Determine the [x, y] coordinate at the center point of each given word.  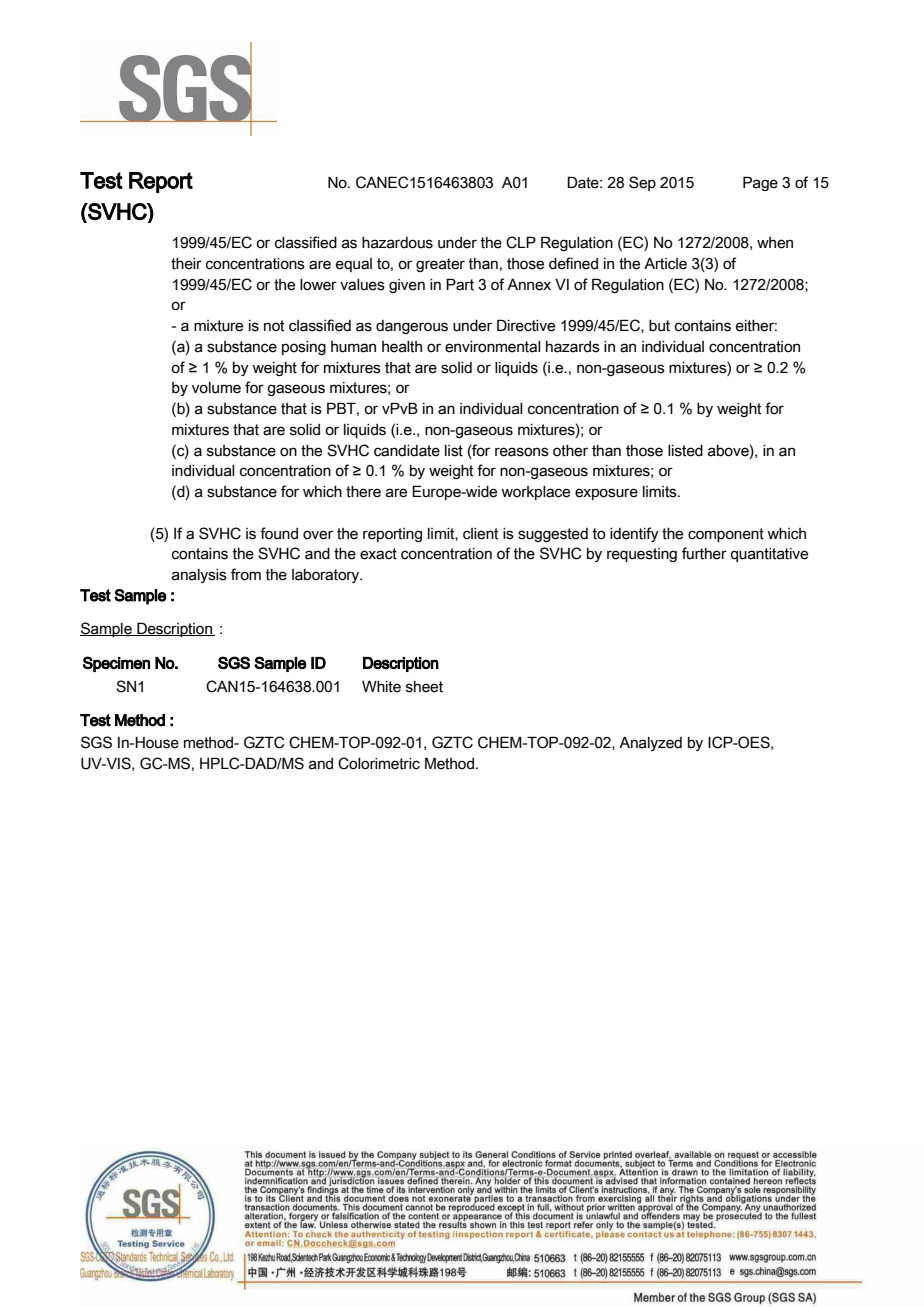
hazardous [397, 243]
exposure [606, 494]
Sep [642, 183]
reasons [522, 452]
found [279, 533]
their [186, 264]
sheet [424, 687]
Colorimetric [379, 763]
